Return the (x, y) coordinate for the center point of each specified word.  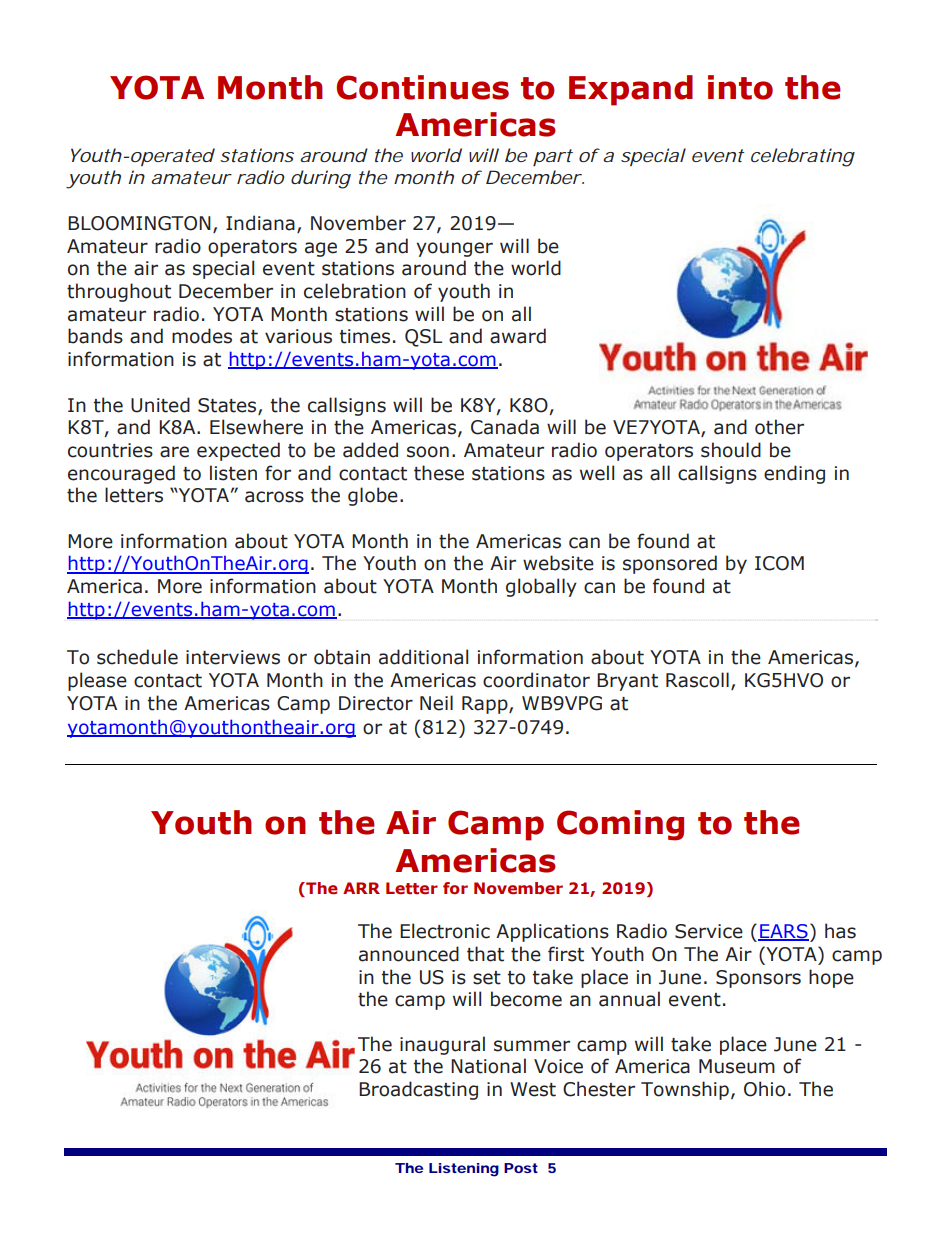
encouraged (121, 474)
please (97, 681)
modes (202, 336)
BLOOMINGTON (139, 223)
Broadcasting (418, 1090)
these (439, 473)
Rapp (486, 705)
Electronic (445, 931)
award (518, 336)
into (740, 87)
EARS (783, 932)
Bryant (627, 682)
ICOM (779, 563)
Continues (422, 87)
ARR (361, 888)
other (779, 427)
